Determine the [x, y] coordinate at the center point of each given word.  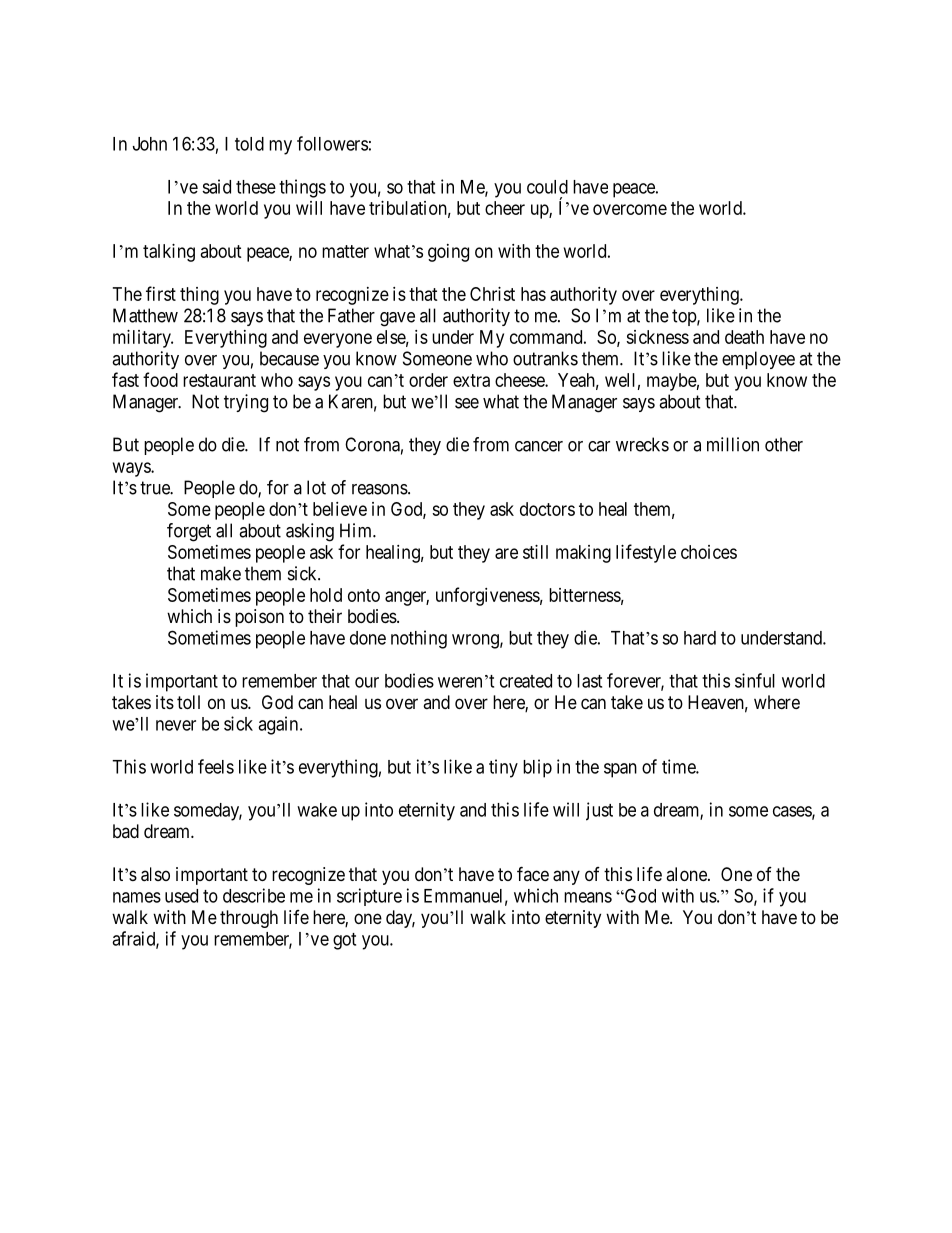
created [526, 681]
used [181, 896]
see [467, 403]
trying [246, 403]
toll [188, 702]
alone [687, 874]
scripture [369, 897]
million [733, 444]
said [216, 186]
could [547, 187]
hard [700, 638]
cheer [505, 208]
